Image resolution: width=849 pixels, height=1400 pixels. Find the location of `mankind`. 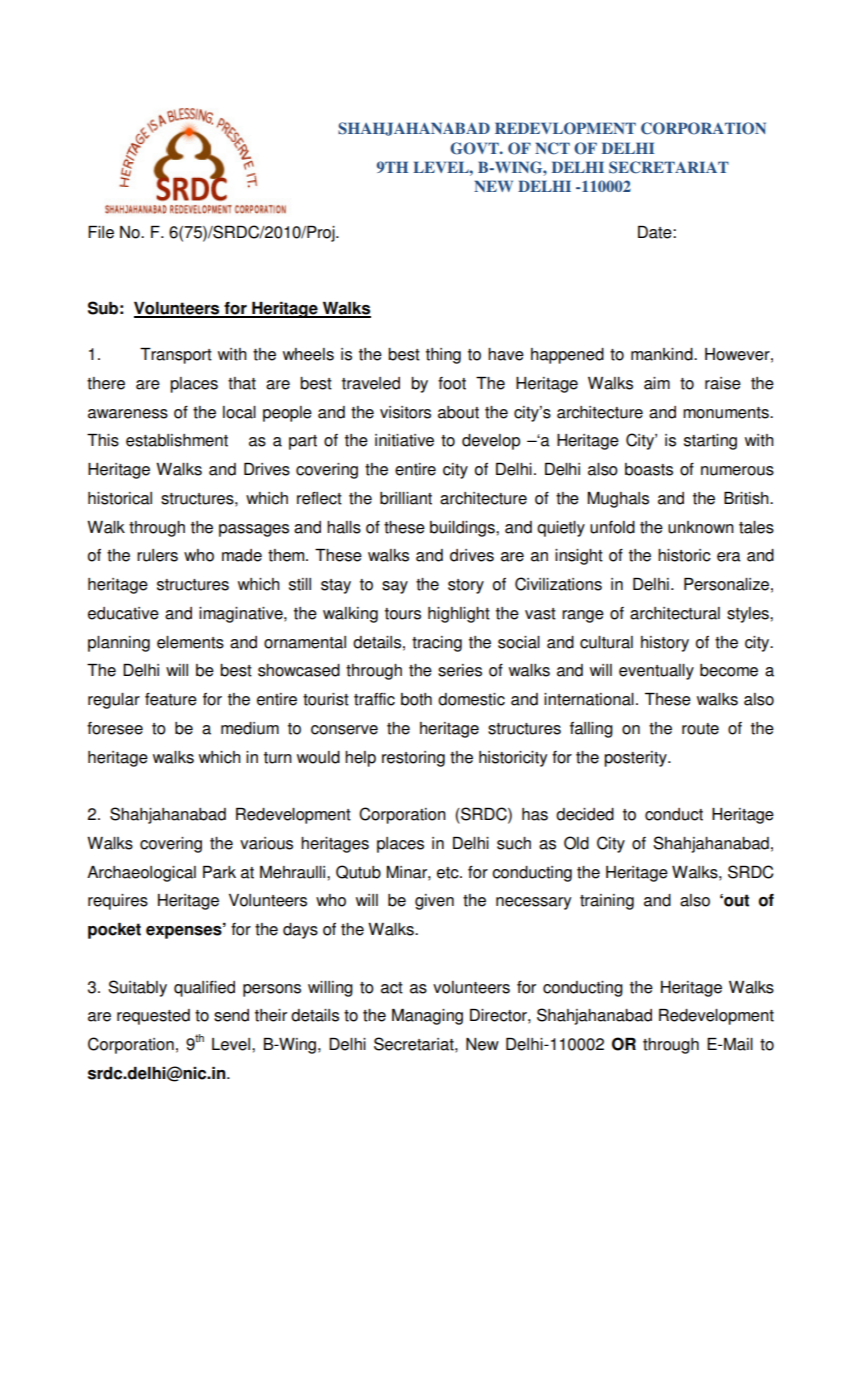

mankind is located at coordinates (663, 354).
